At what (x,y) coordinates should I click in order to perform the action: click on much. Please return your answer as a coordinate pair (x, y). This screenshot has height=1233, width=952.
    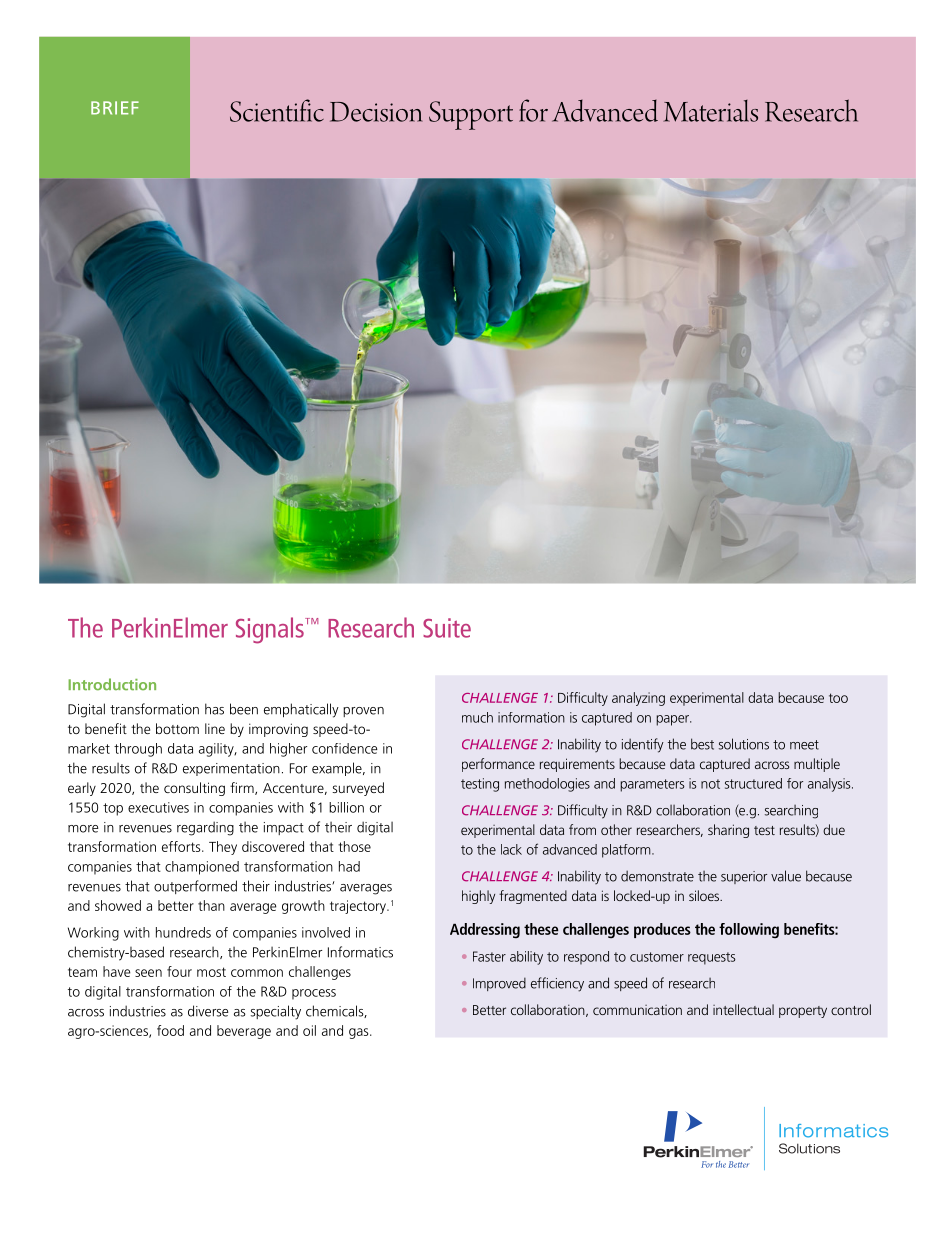
    Looking at the image, I should click on (477, 717).
